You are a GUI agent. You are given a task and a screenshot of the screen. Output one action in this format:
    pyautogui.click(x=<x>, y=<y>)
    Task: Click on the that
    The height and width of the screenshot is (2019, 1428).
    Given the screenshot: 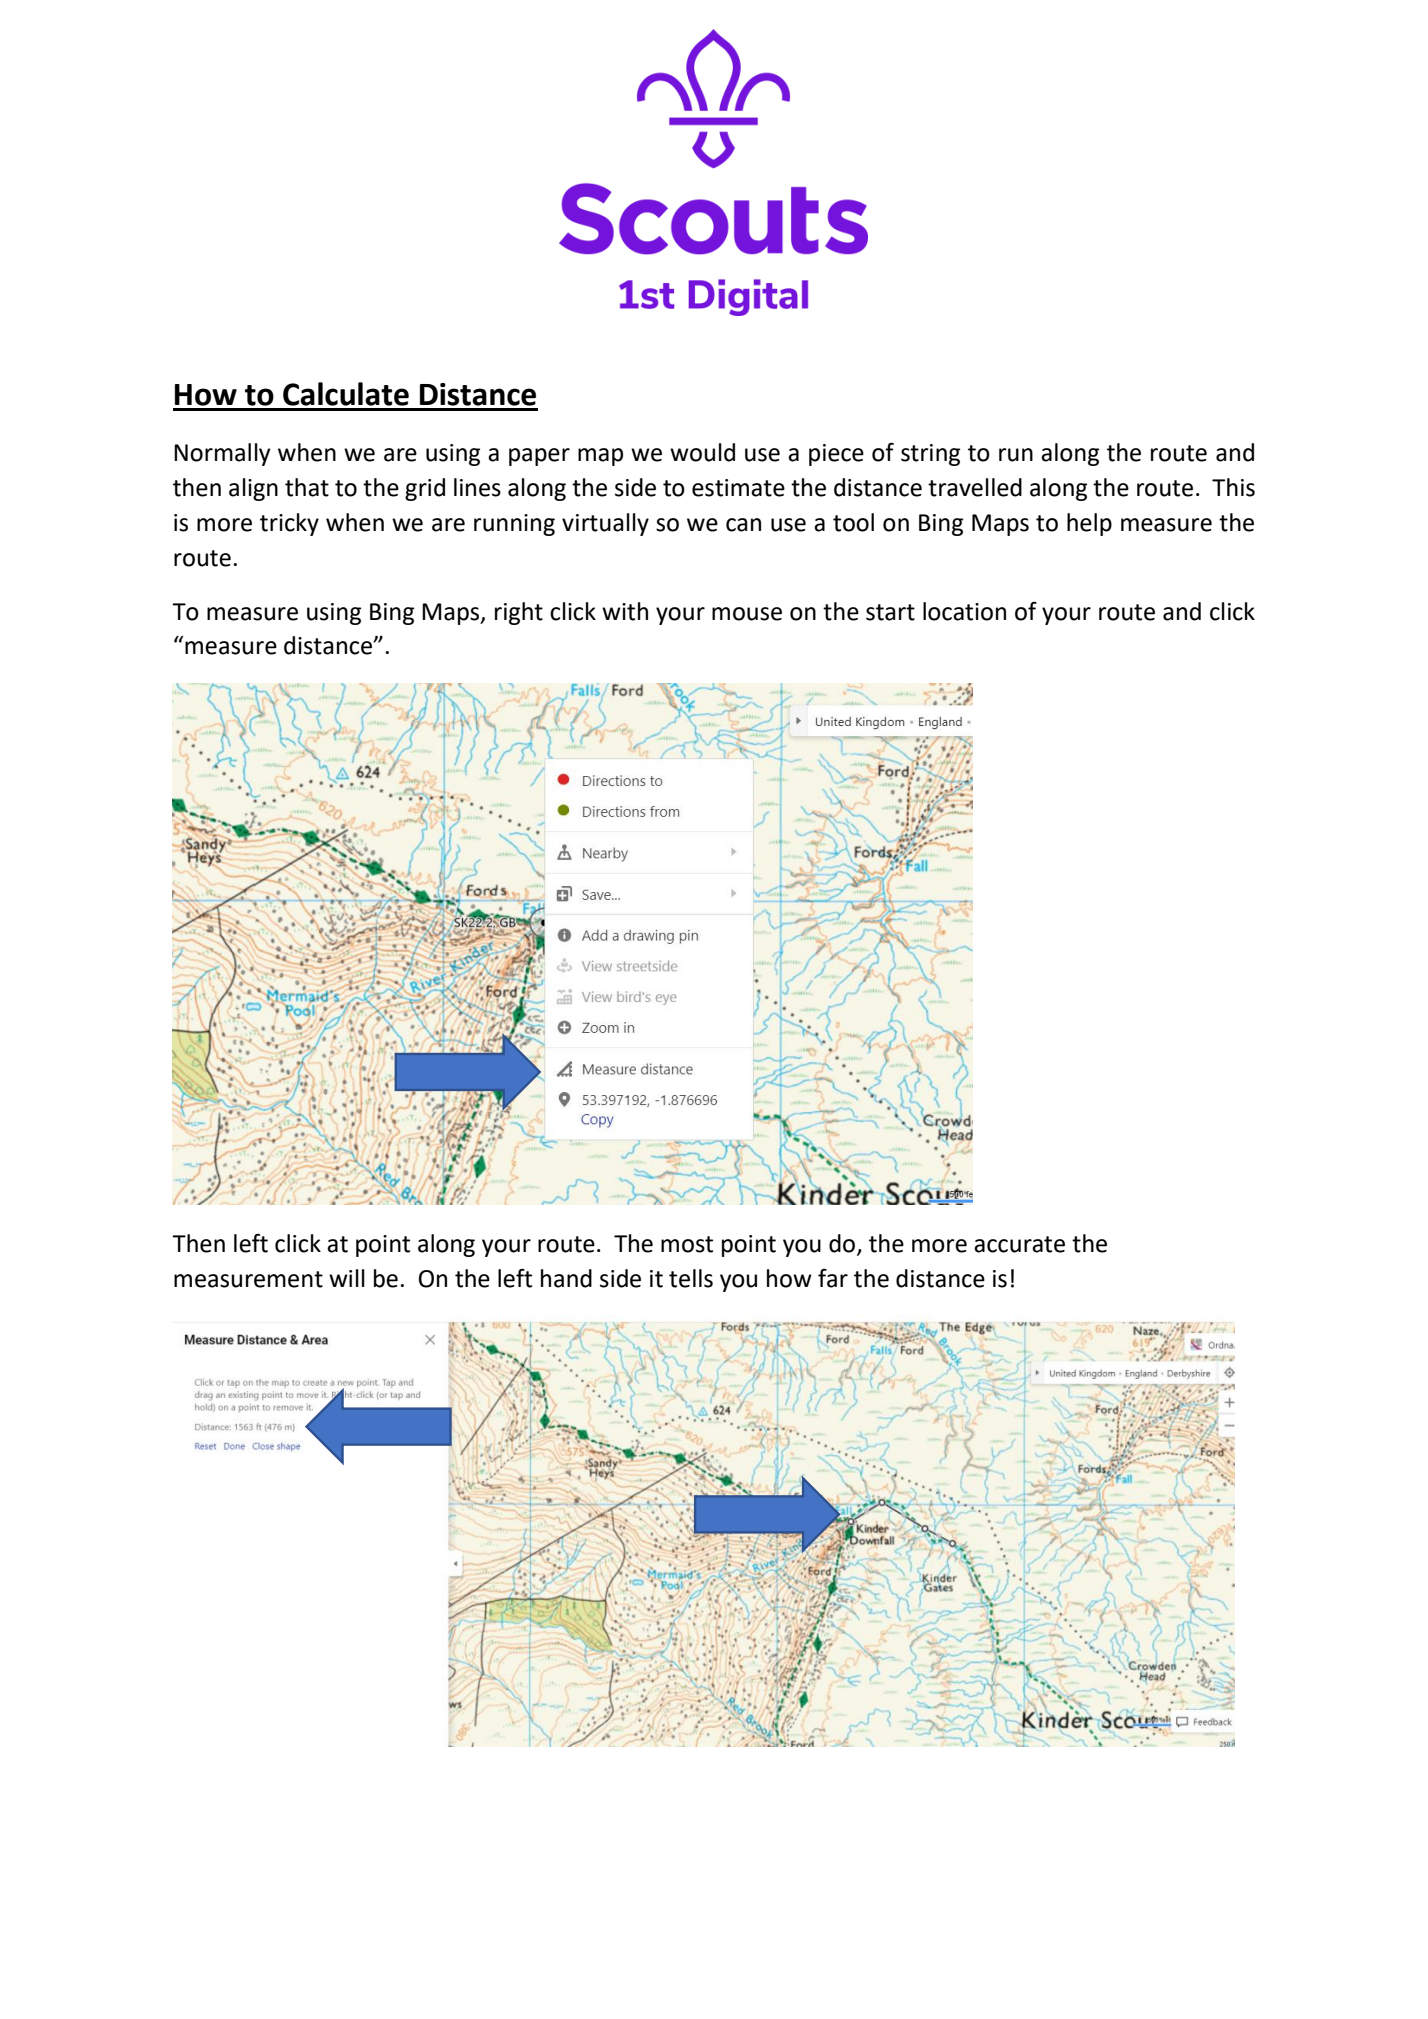 What is the action you would take?
    pyautogui.click(x=307, y=487)
